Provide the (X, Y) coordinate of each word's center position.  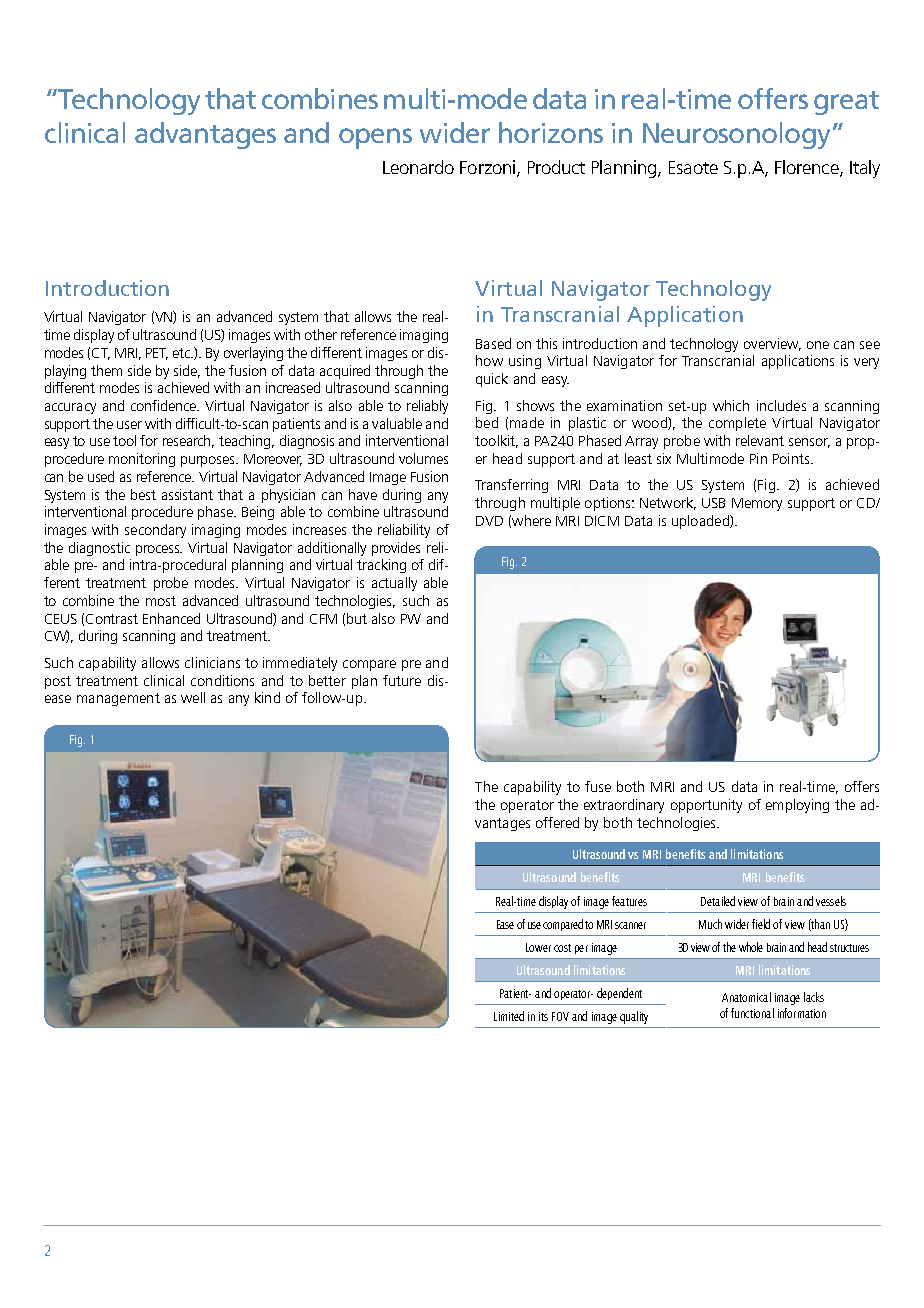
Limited (509, 1016)
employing (797, 806)
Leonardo (418, 167)
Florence (808, 168)
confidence (165, 405)
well (193, 697)
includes (781, 405)
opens (375, 138)
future (402, 680)
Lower (538, 947)
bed (487, 422)
